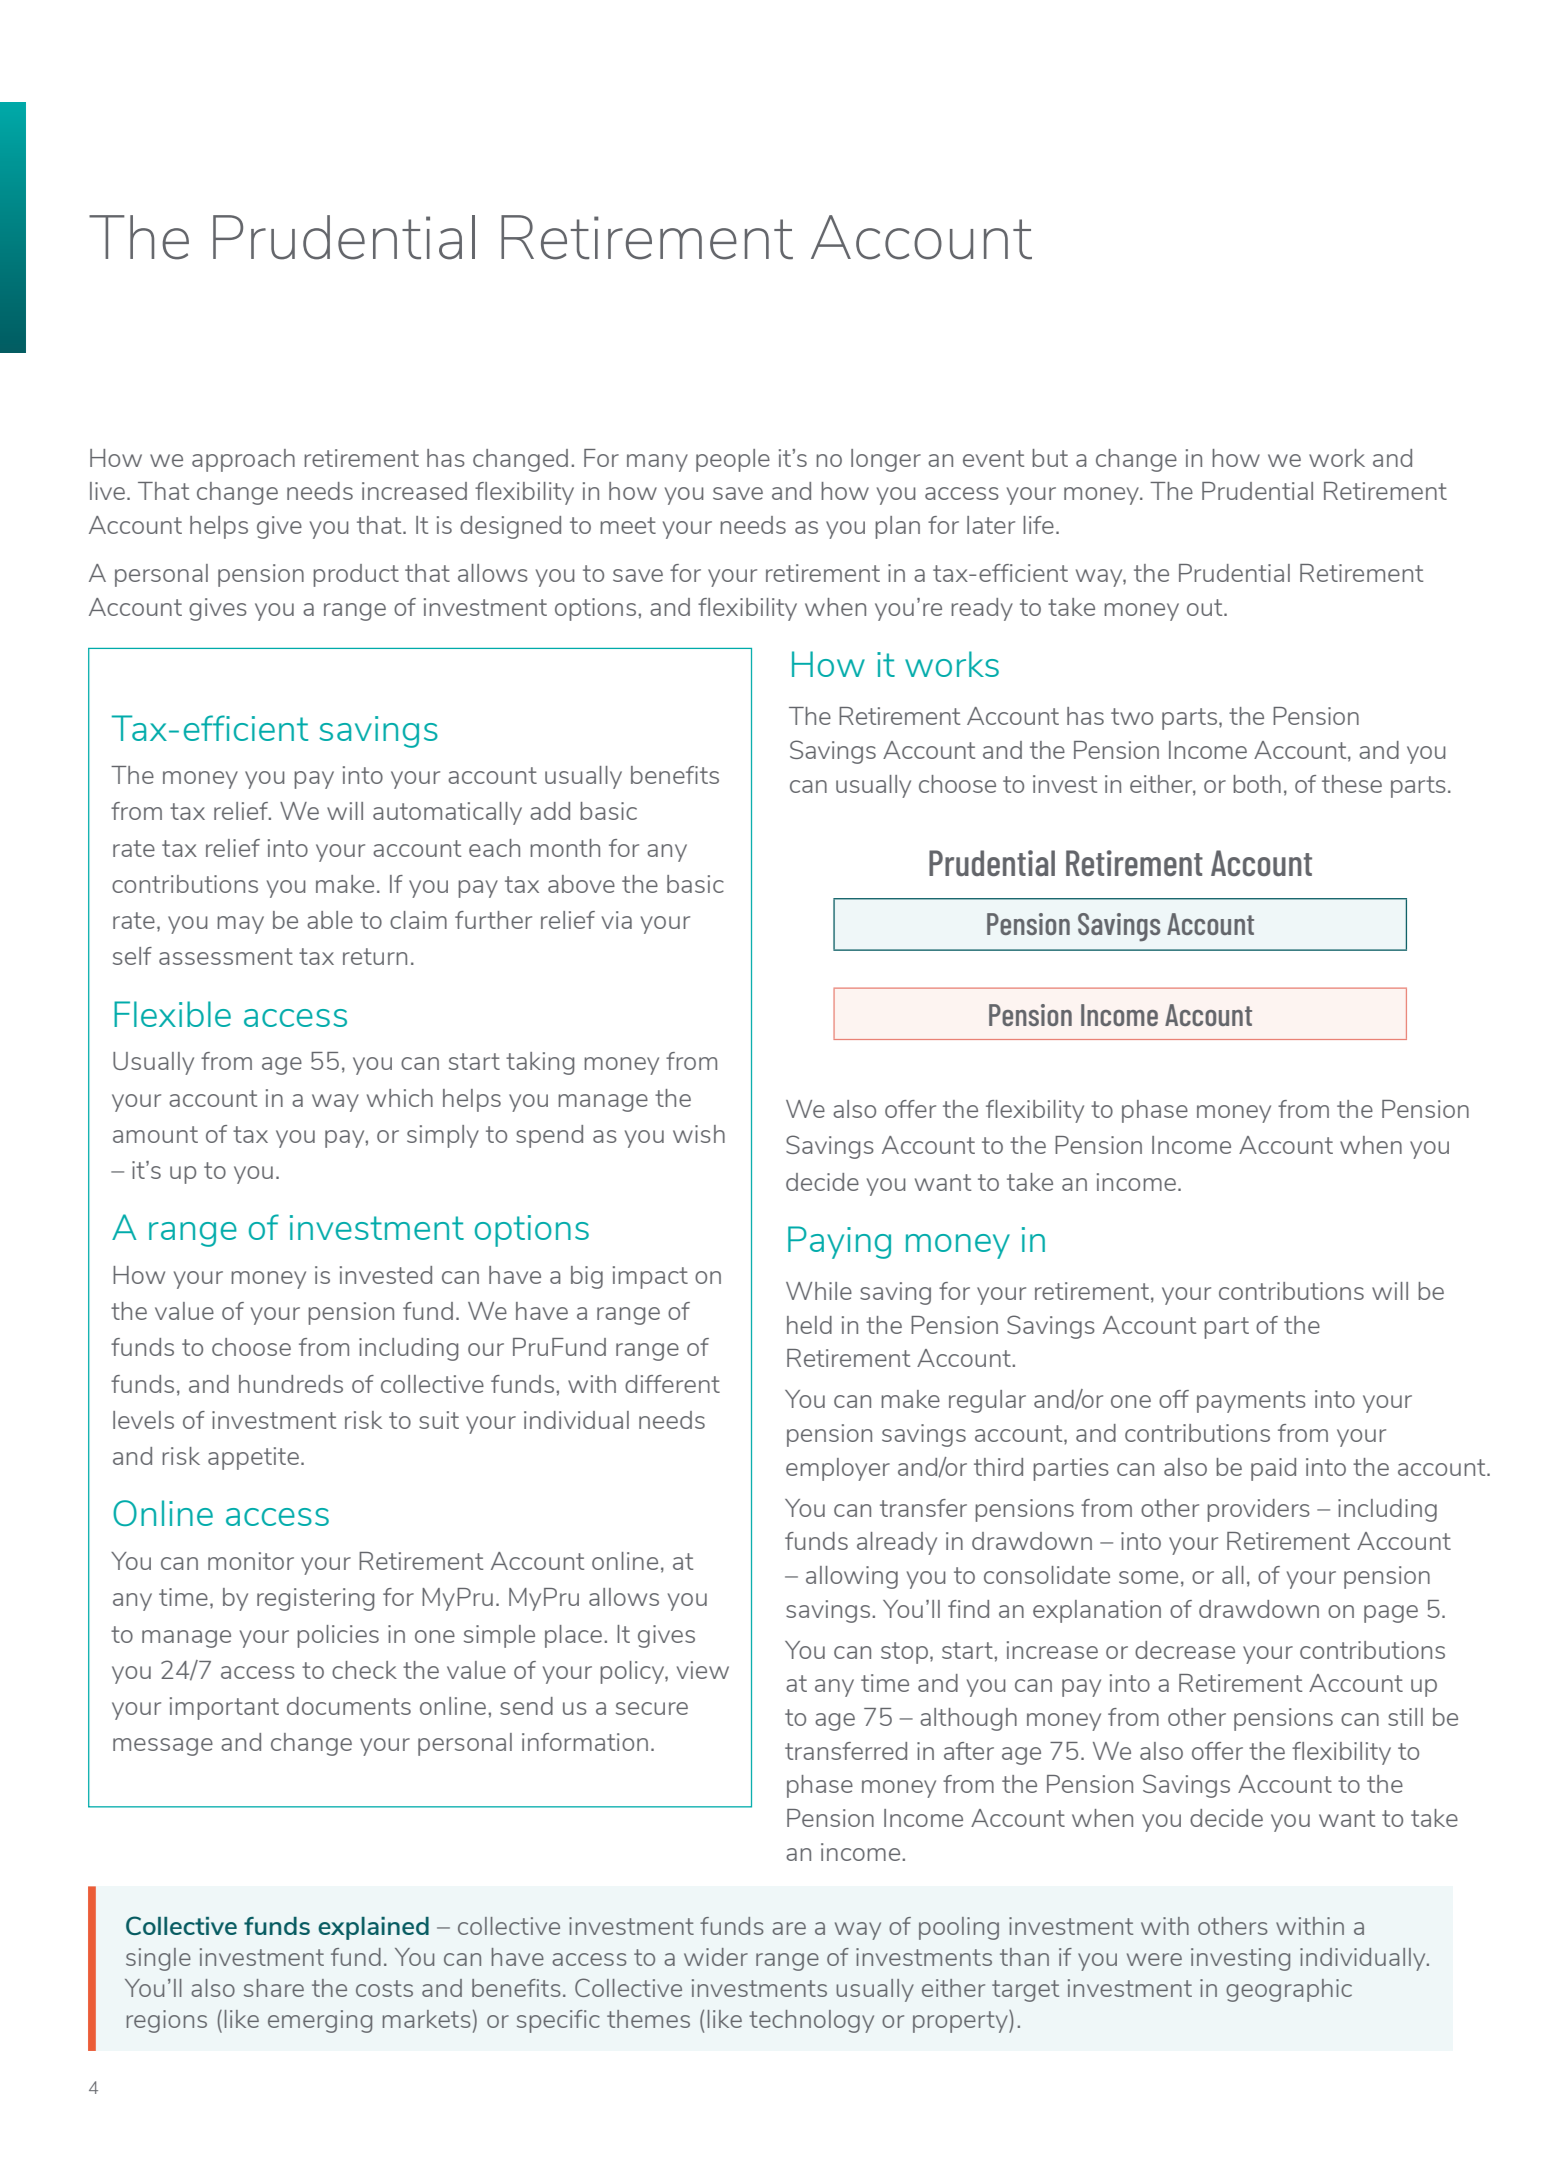 The height and width of the screenshot is (2180, 1541). Describe the element at coordinates (839, 1242) in the screenshot. I see `Paying` at that location.
